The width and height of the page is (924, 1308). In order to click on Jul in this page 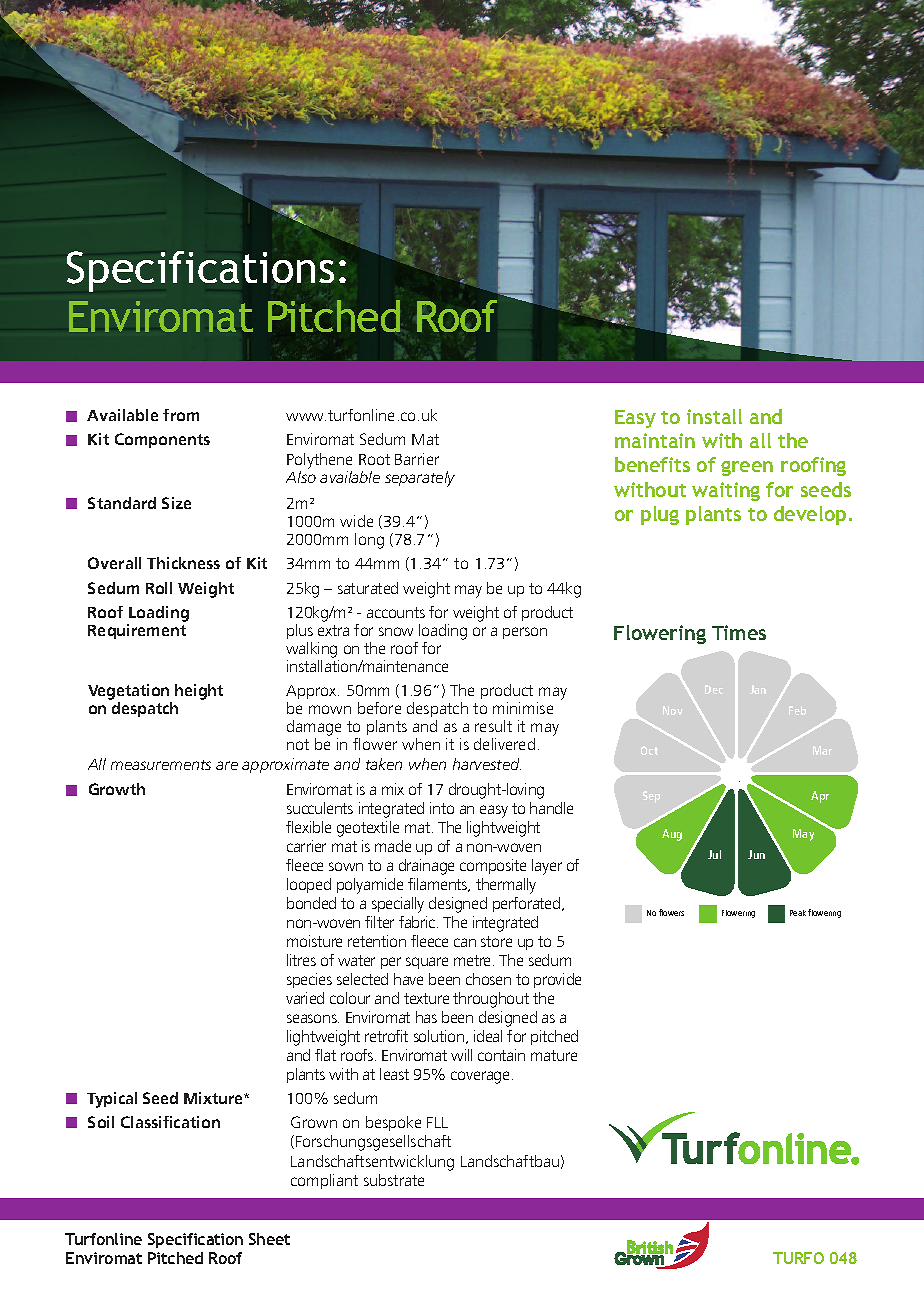, I will do `click(714, 854)`.
